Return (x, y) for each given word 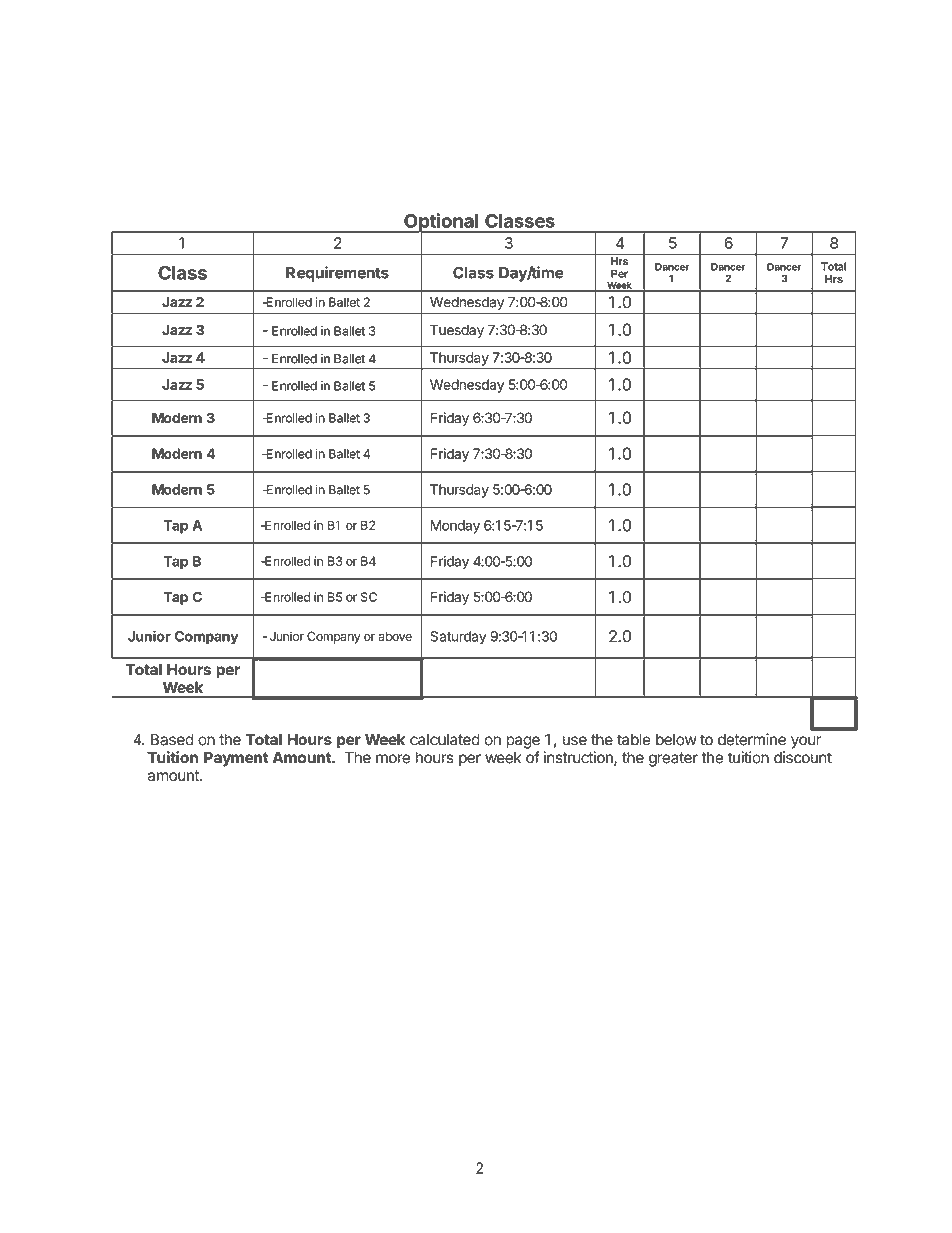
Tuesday (457, 331)
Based (172, 739)
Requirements (337, 274)
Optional (441, 223)
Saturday (458, 638)
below (676, 740)
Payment (236, 759)
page (523, 742)
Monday (455, 527)
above (395, 636)
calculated (445, 740)
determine (752, 739)
